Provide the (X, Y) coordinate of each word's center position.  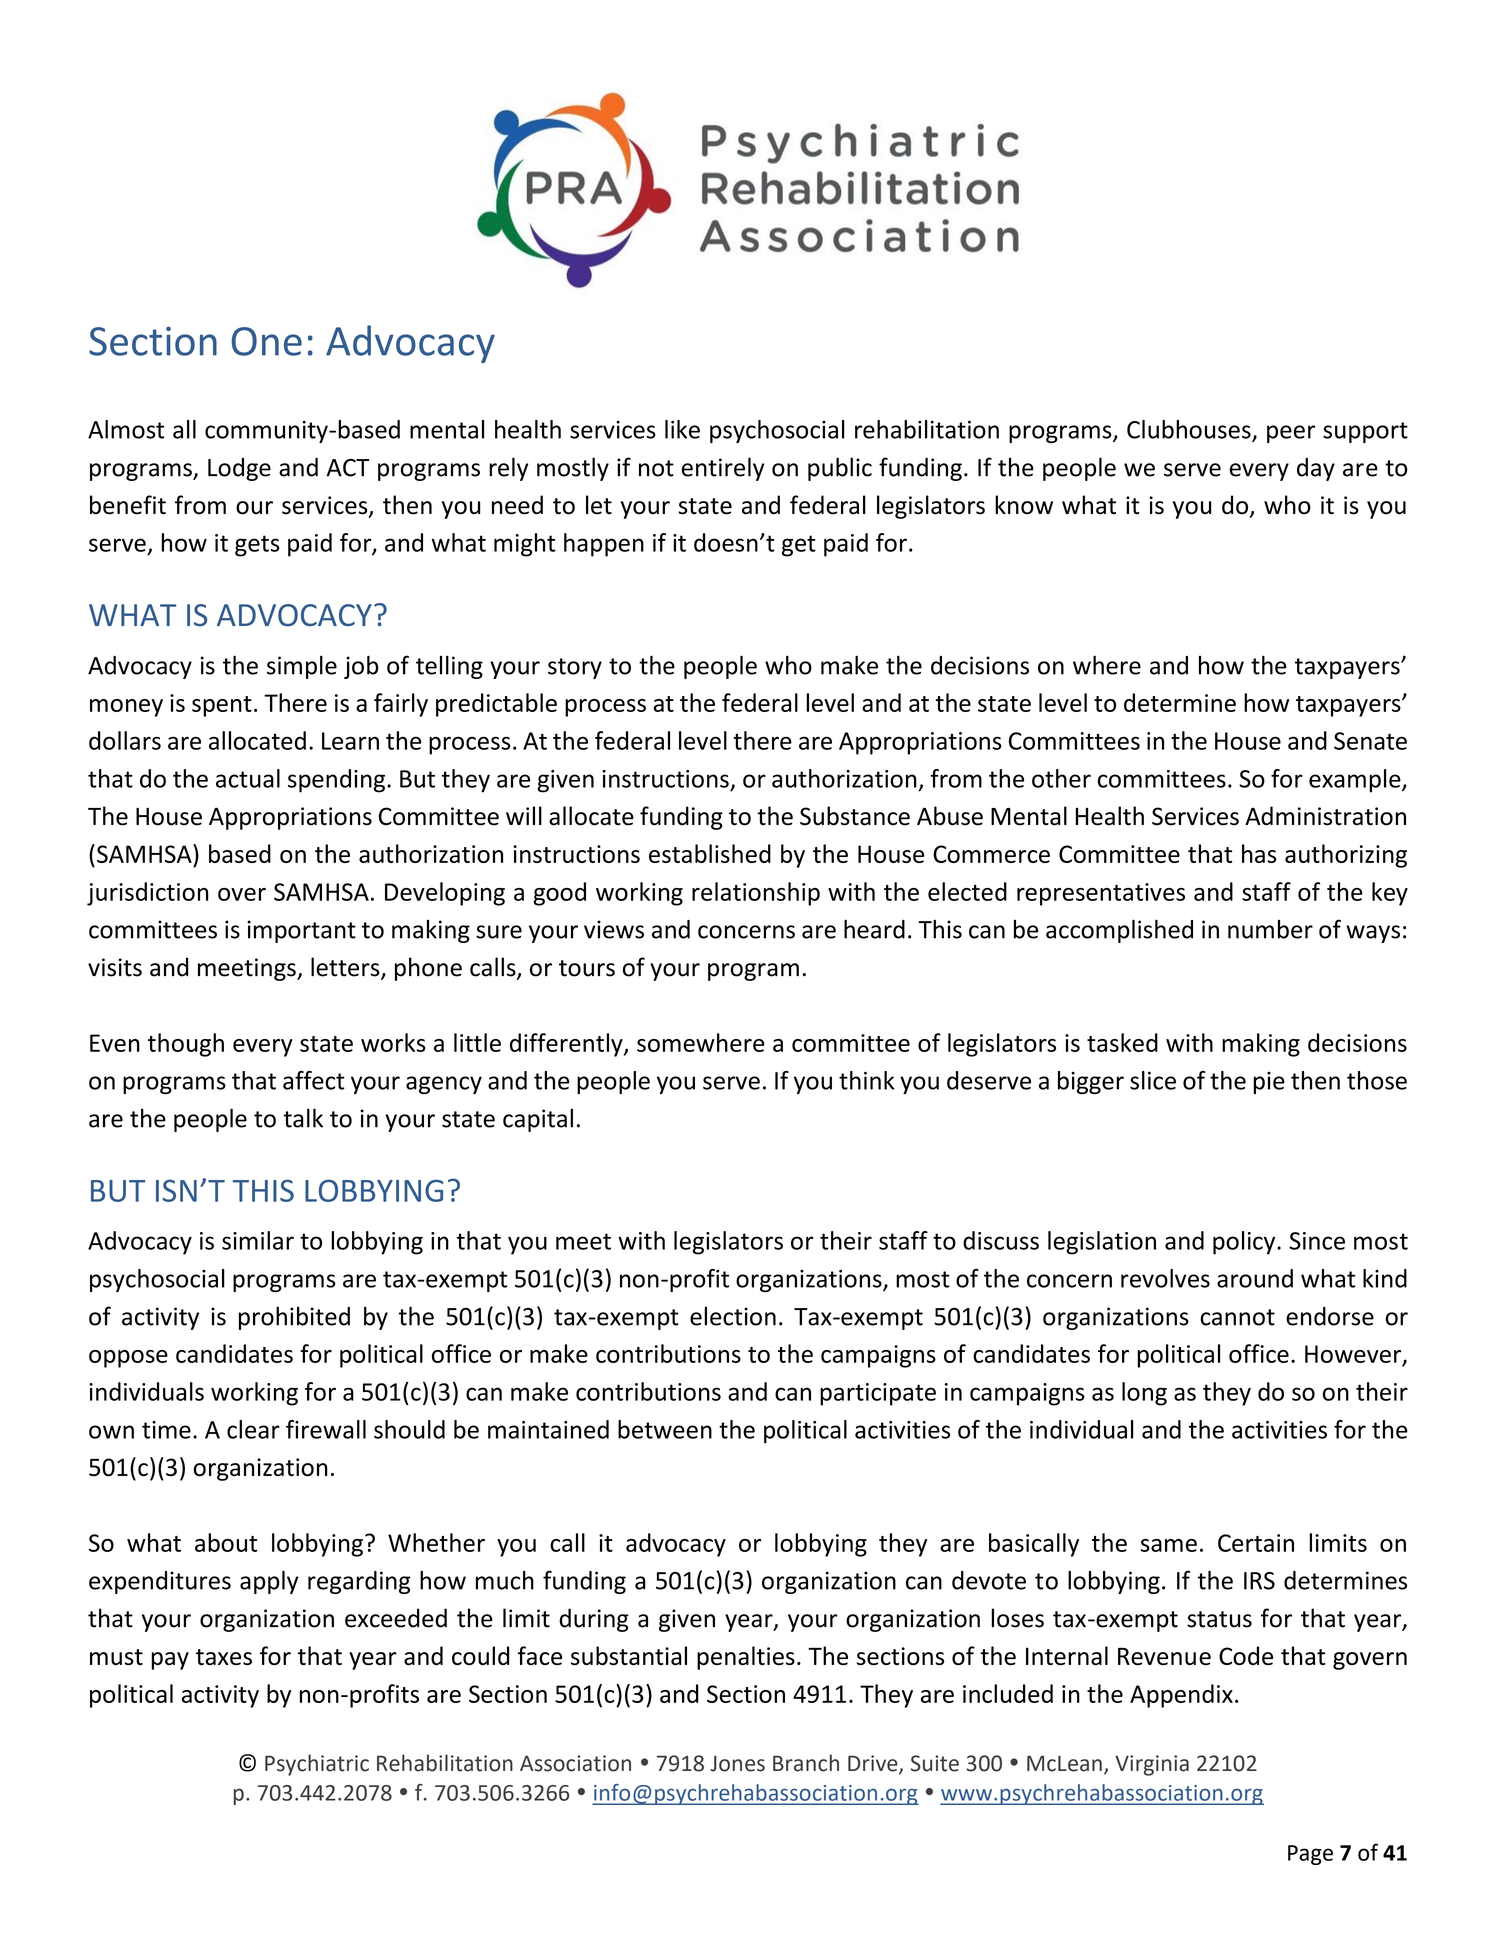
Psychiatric (317, 1765)
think (866, 1080)
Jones (737, 1764)
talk (303, 1118)
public (840, 469)
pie (1269, 1083)
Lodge (239, 469)
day (1316, 469)
